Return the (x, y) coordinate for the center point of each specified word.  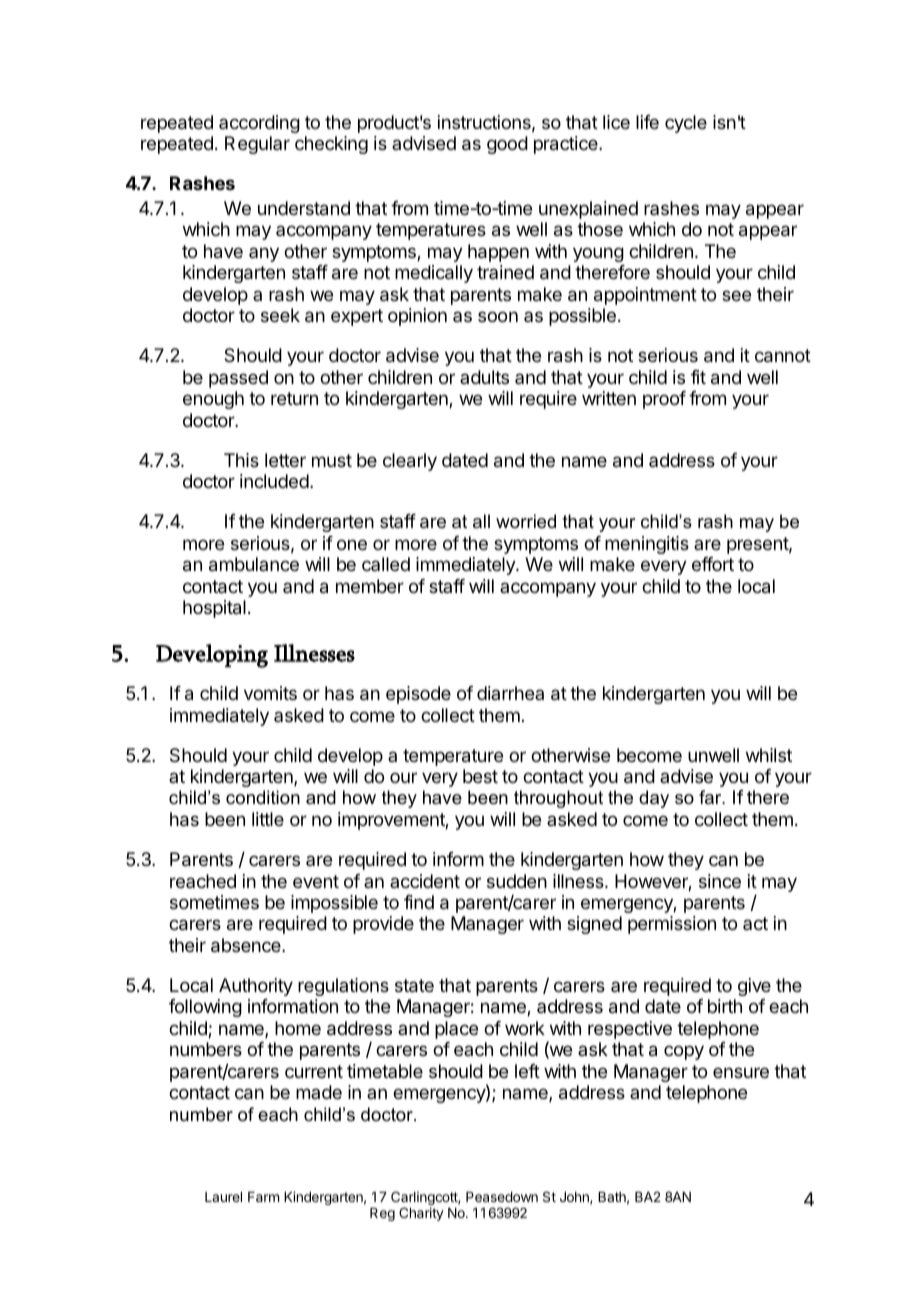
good (507, 145)
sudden (517, 881)
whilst (769, 755)
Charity (421, 1214)
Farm (263, 1197)
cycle (686, 124)
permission (672, 925)
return (294, 398)
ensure (741, 1072)
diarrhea (510, 693)
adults (484, 377)
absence (247, 945)
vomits (270, 693)
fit (698, 377)
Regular (257, 145)
